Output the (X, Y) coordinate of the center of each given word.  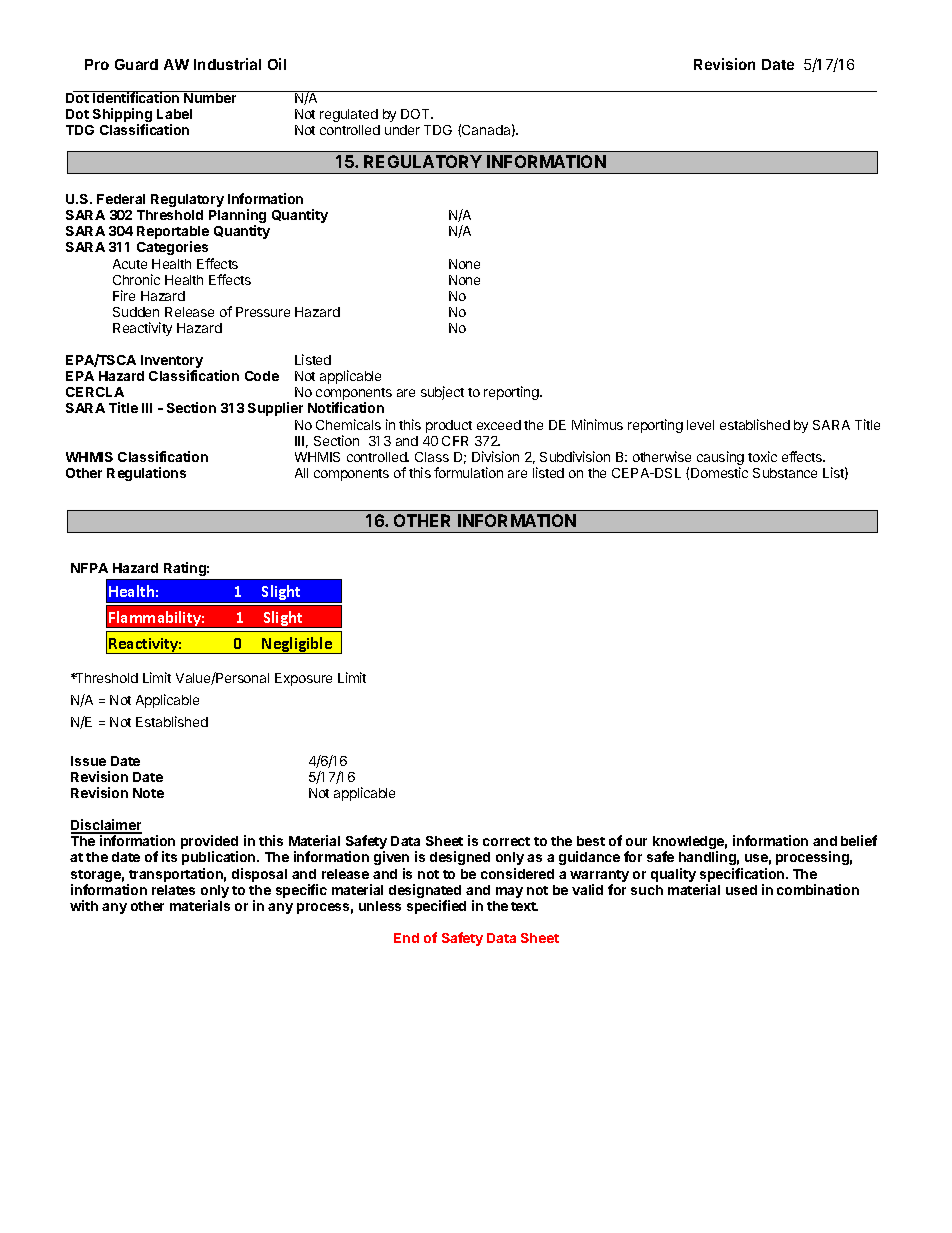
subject (442, 393)
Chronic (136, 279)
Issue (88, 761)
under (402, 130)
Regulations (146, 474)
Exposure (303, 679)
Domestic (719, 472)
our (636, 842)
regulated (349, 115)
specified (436, 907)
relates (173, 890)
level (700, 425)
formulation (468, 472)
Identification (136, 97)
